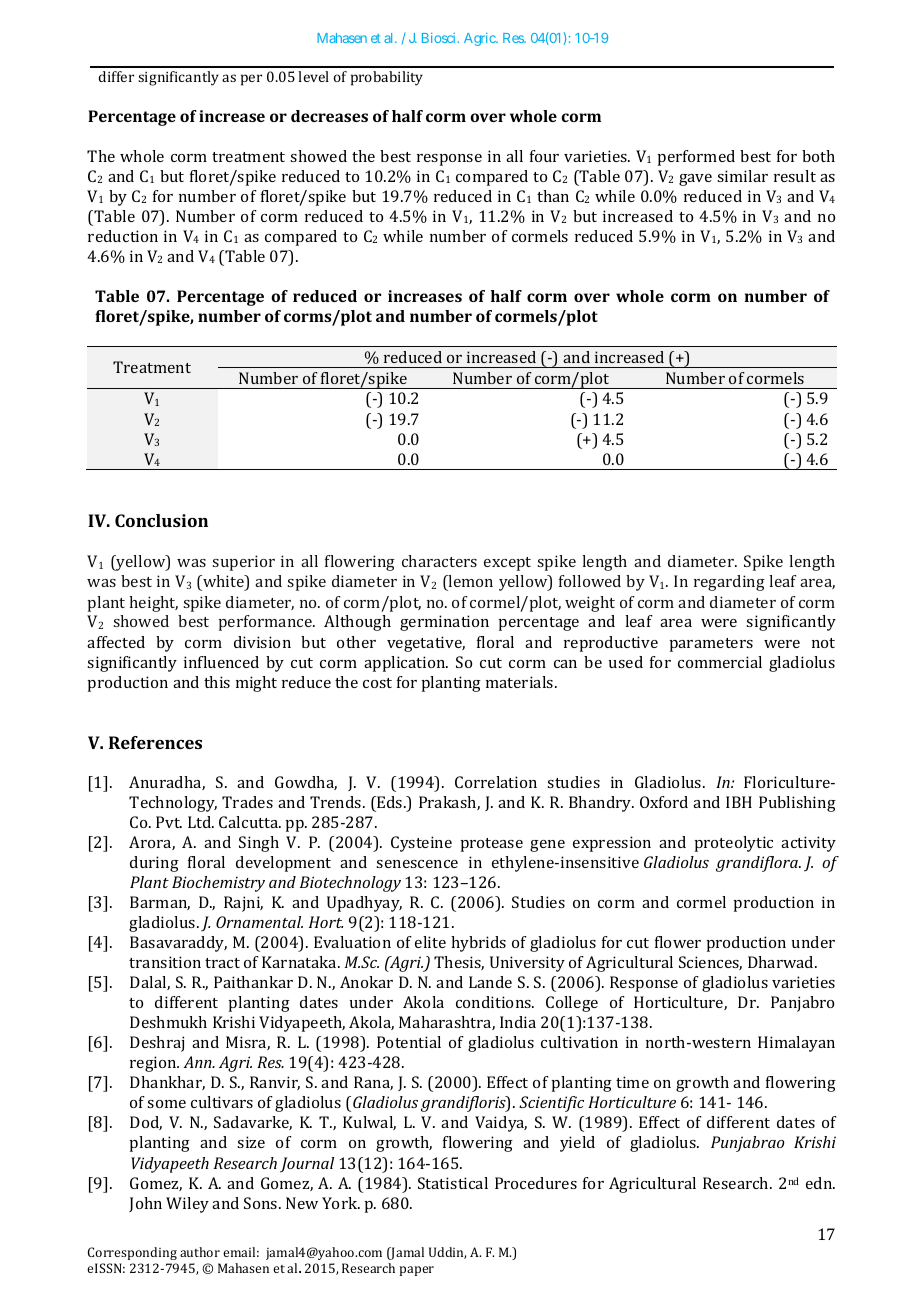 The image size is (924, 1308). Describe the element at coordinates (313, 76) in the document. I see `level` at that location.
